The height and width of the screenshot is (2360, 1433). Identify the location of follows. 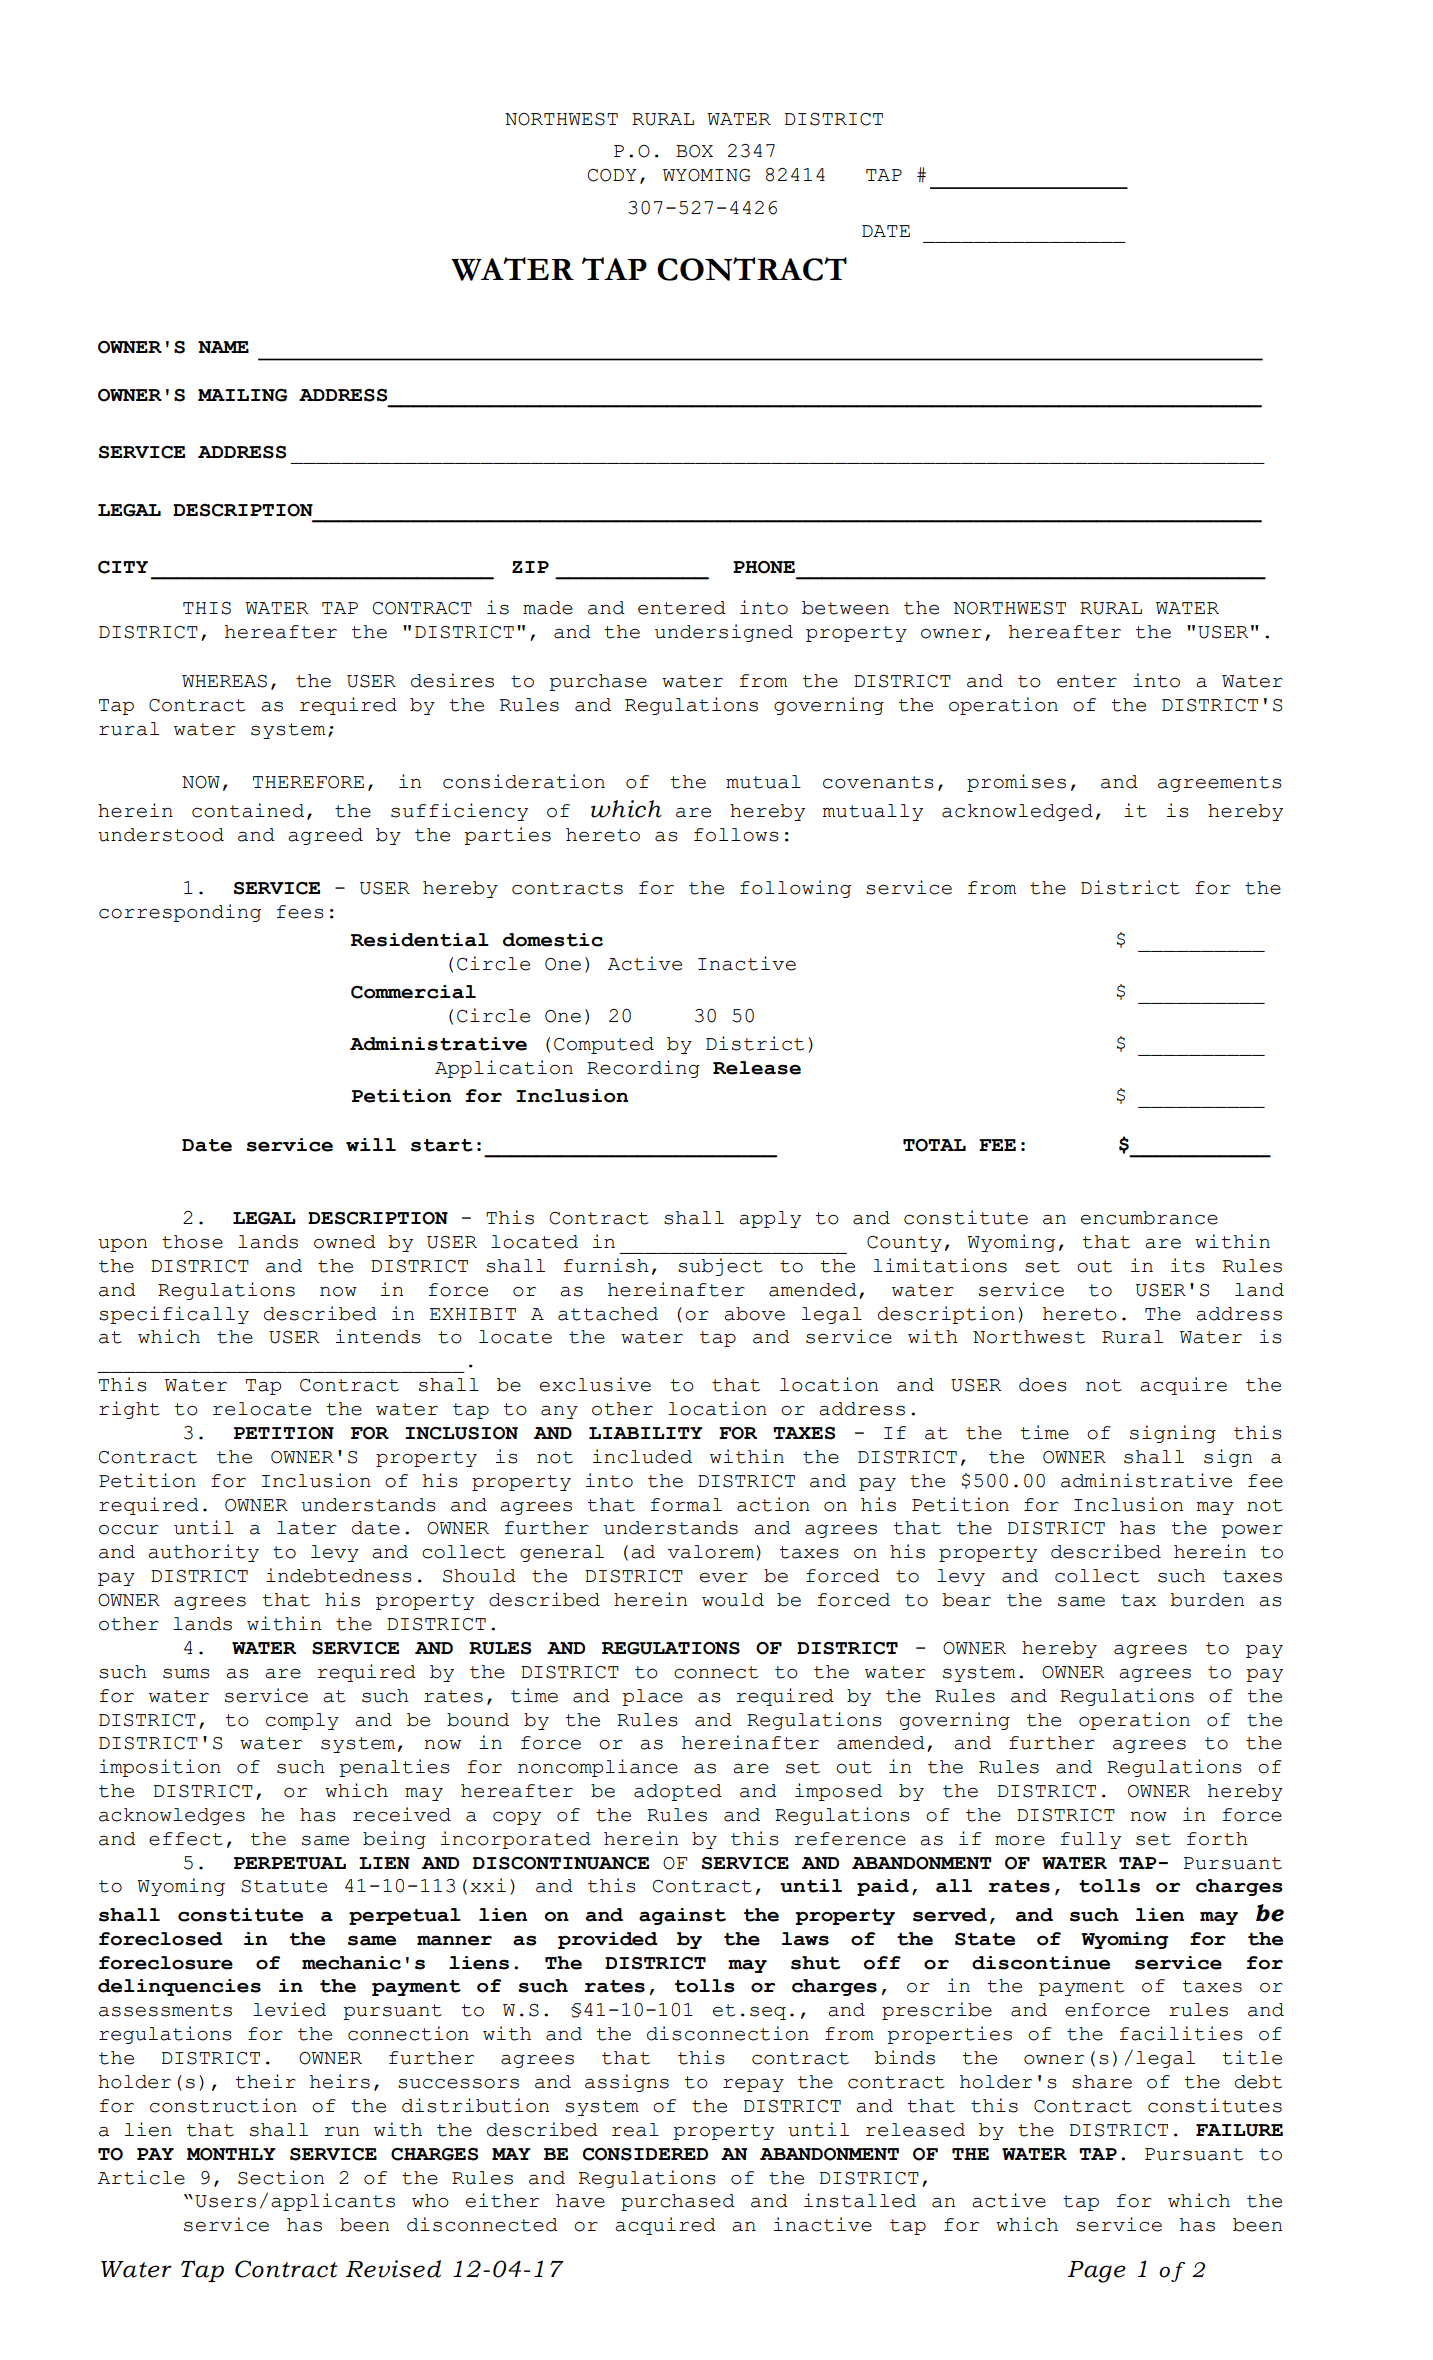
(736, 835).
